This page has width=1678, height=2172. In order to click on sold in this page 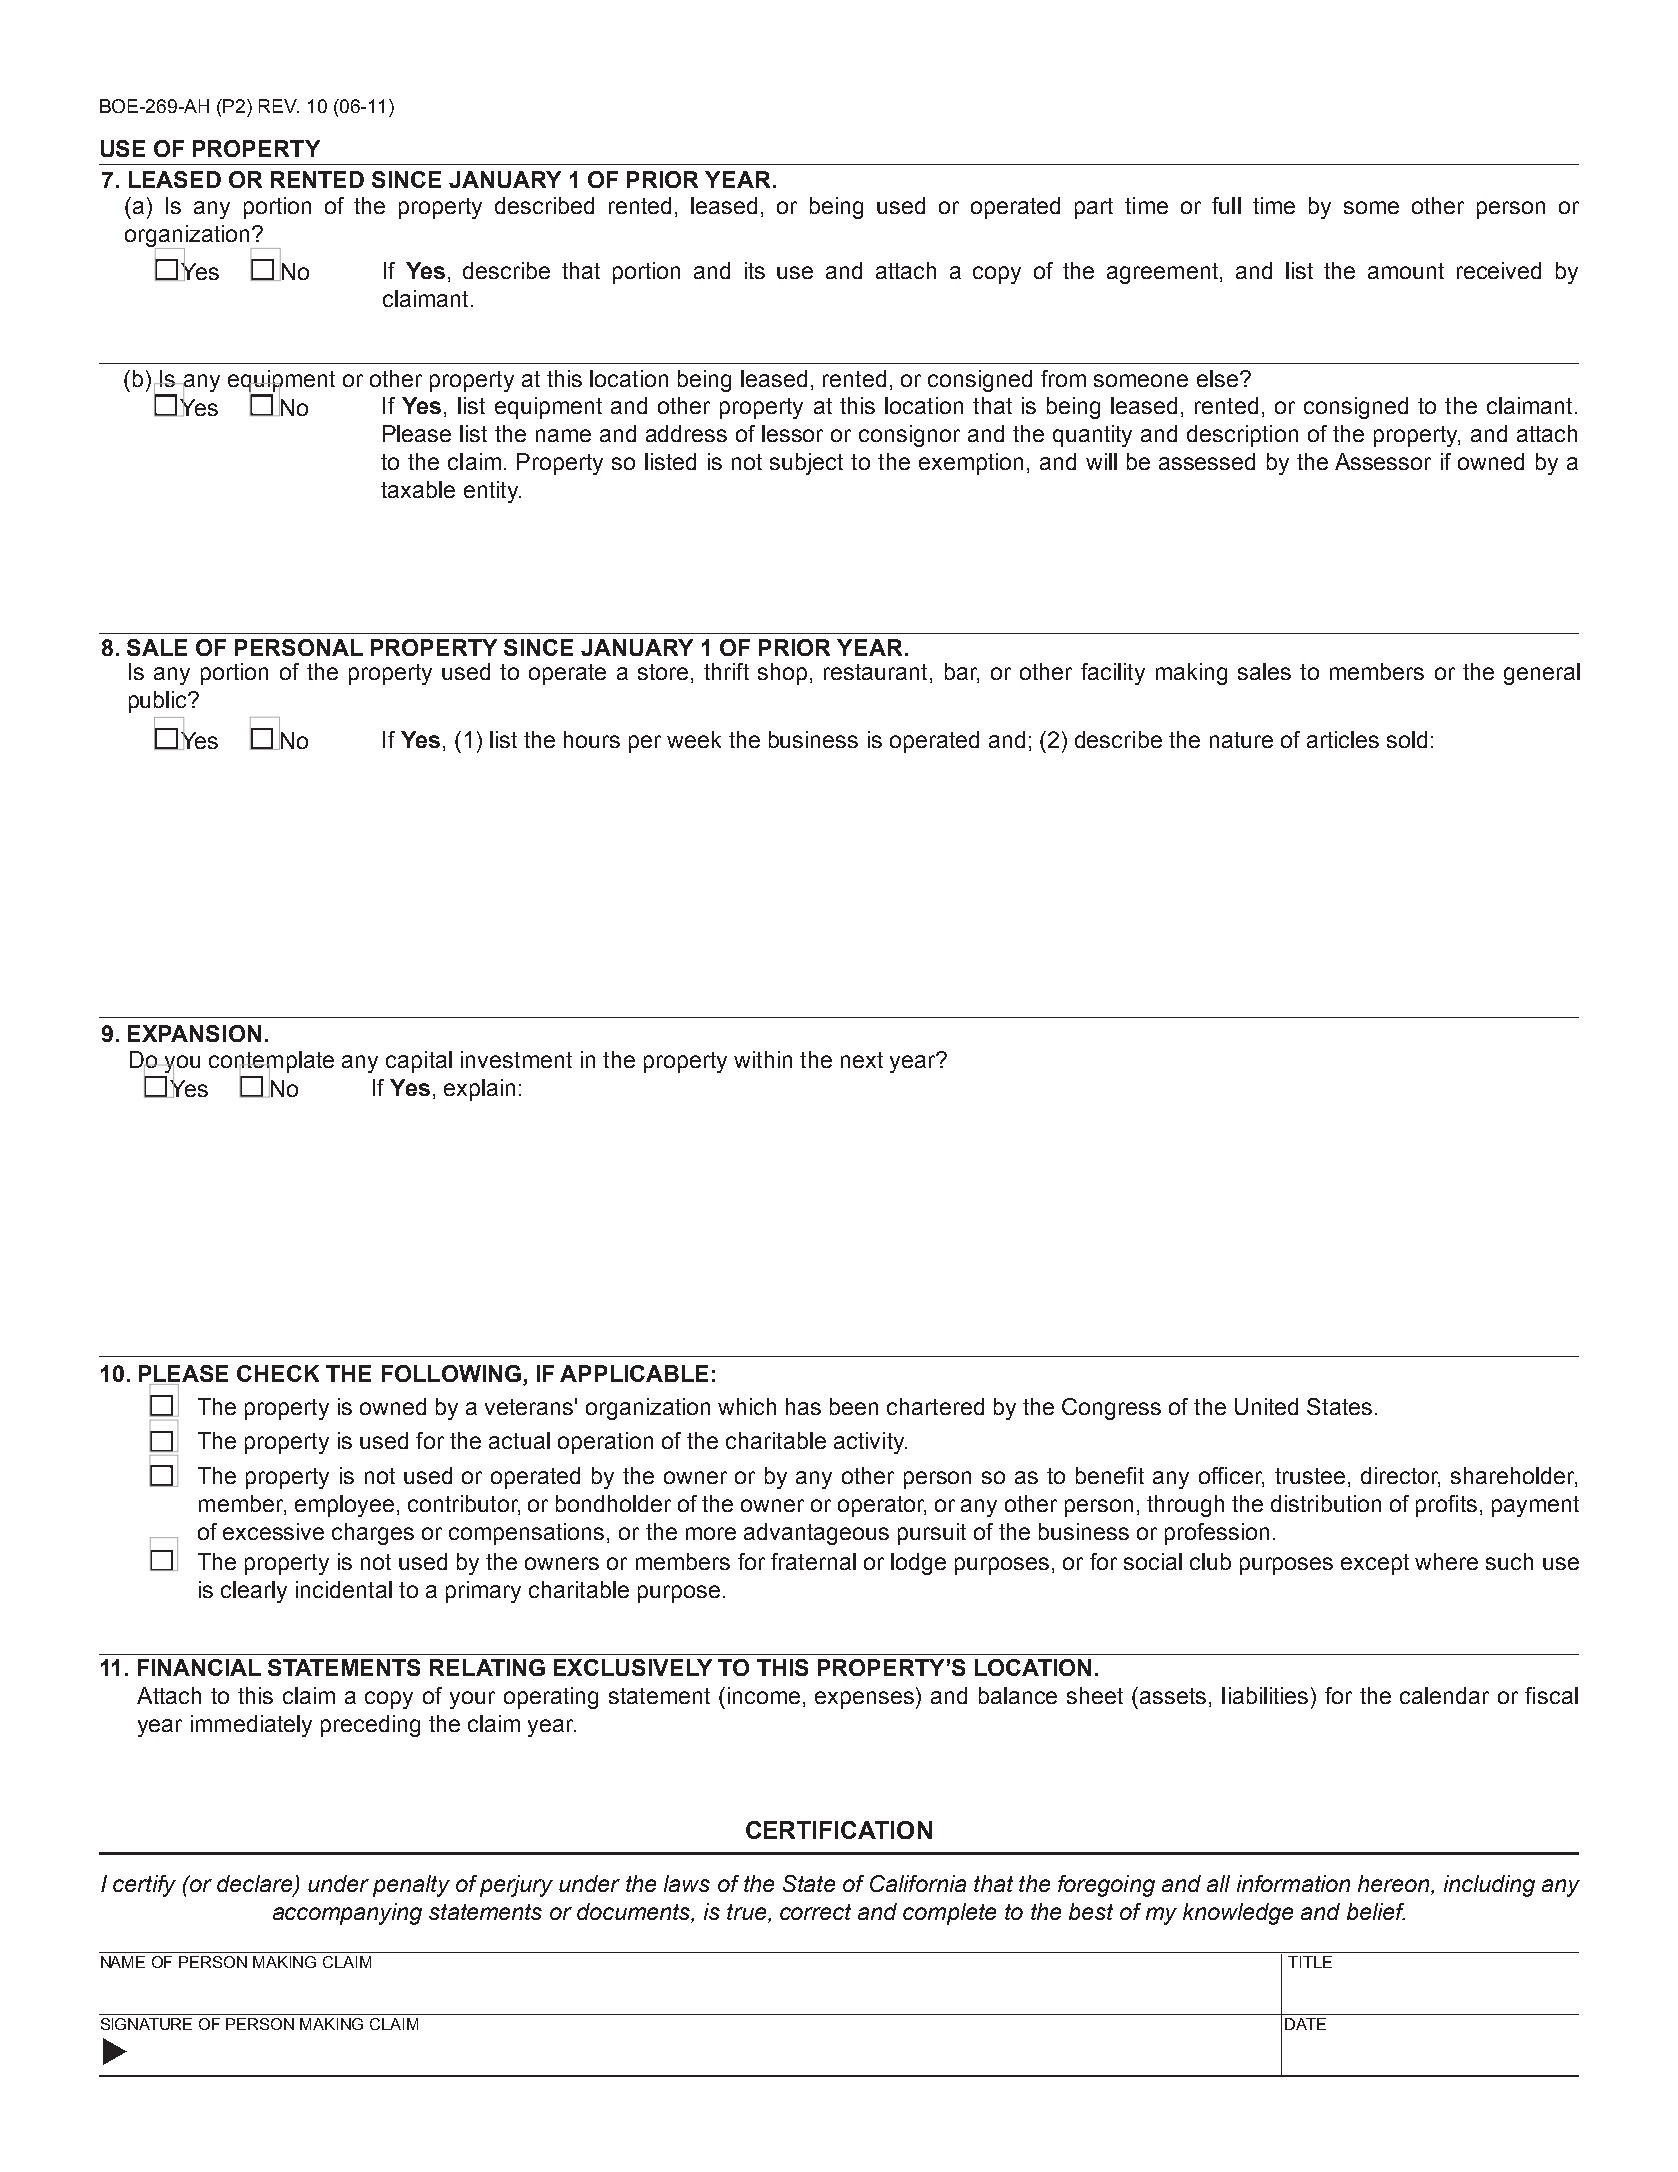, I will do `click(1407, 739)`.
